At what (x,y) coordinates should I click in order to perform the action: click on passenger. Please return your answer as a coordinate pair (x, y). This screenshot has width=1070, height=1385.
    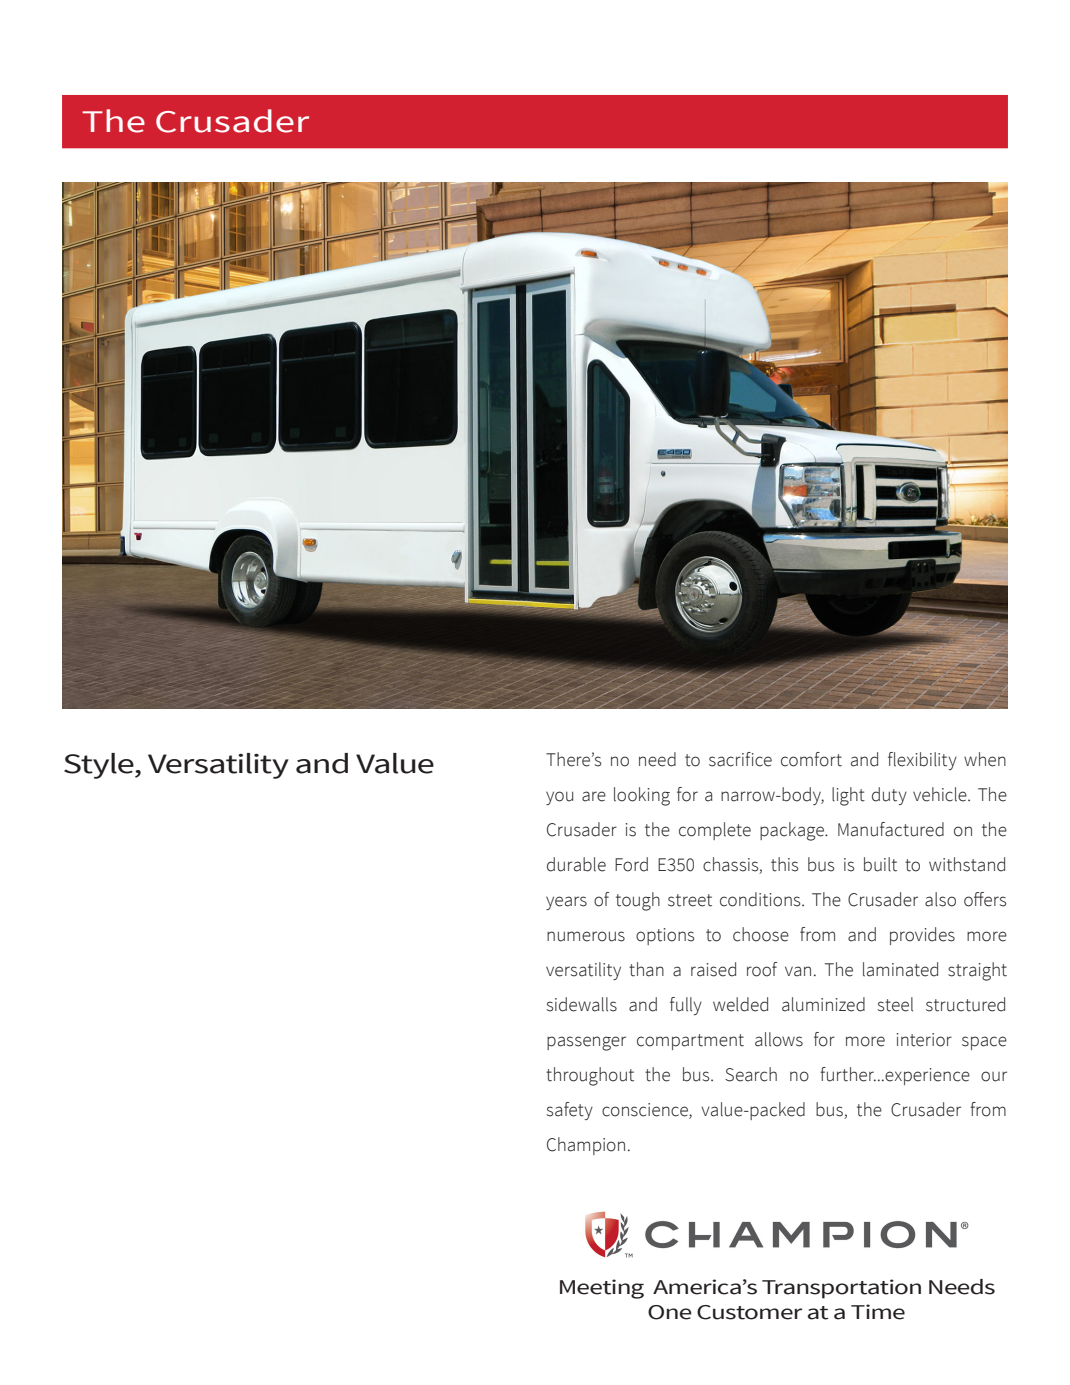
    Looking at the image, I should click on (586, 1043).
